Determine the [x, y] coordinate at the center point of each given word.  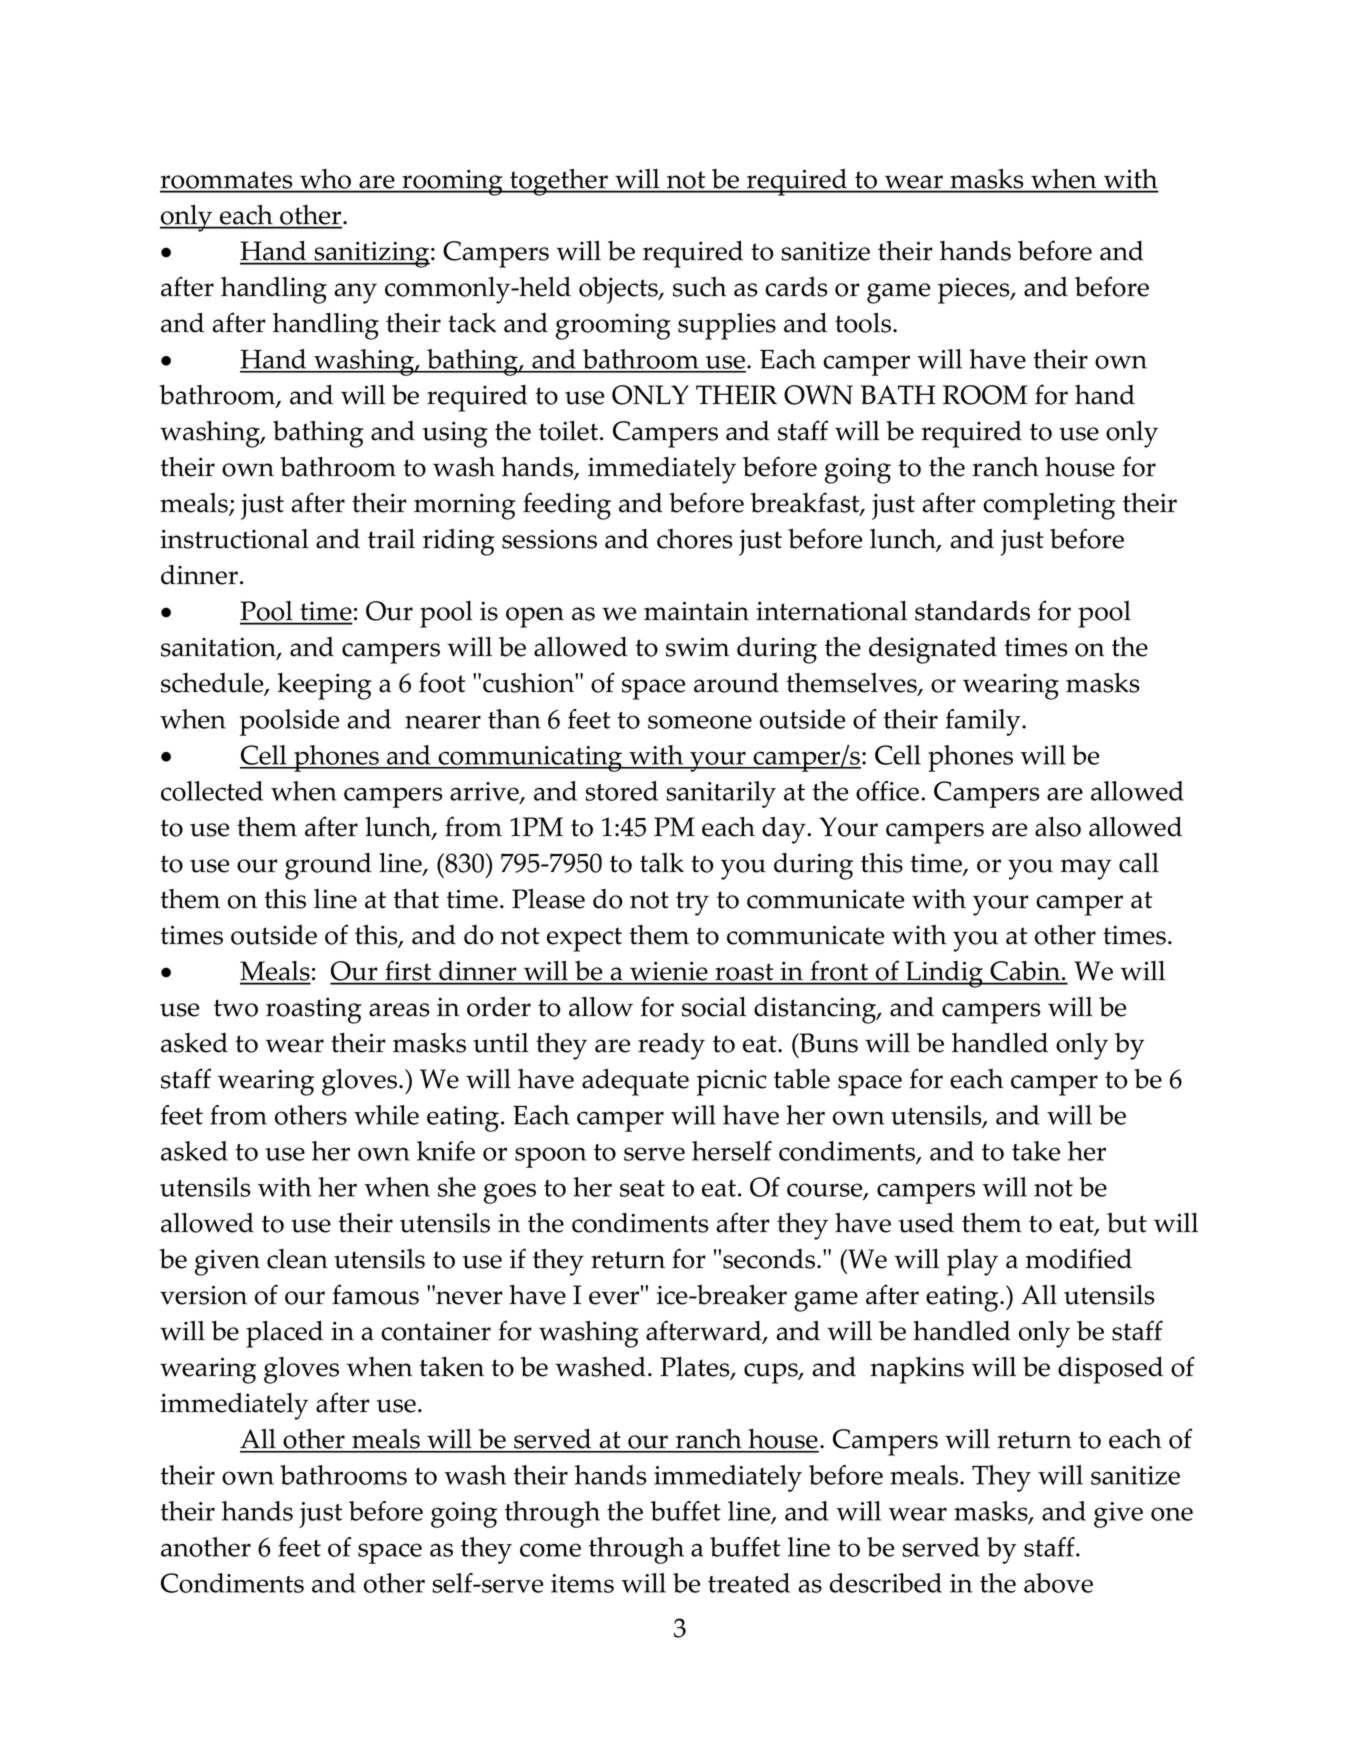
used [926, 1223]
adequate [635, 1082]
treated [749, 1583]
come [550, 1550]
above [1058, 1583]
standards [972, 611]
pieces [975, 290]
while [386, 1115]
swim [697, 647]
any [355, 293]
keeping [325, 686]
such [699, 287]
